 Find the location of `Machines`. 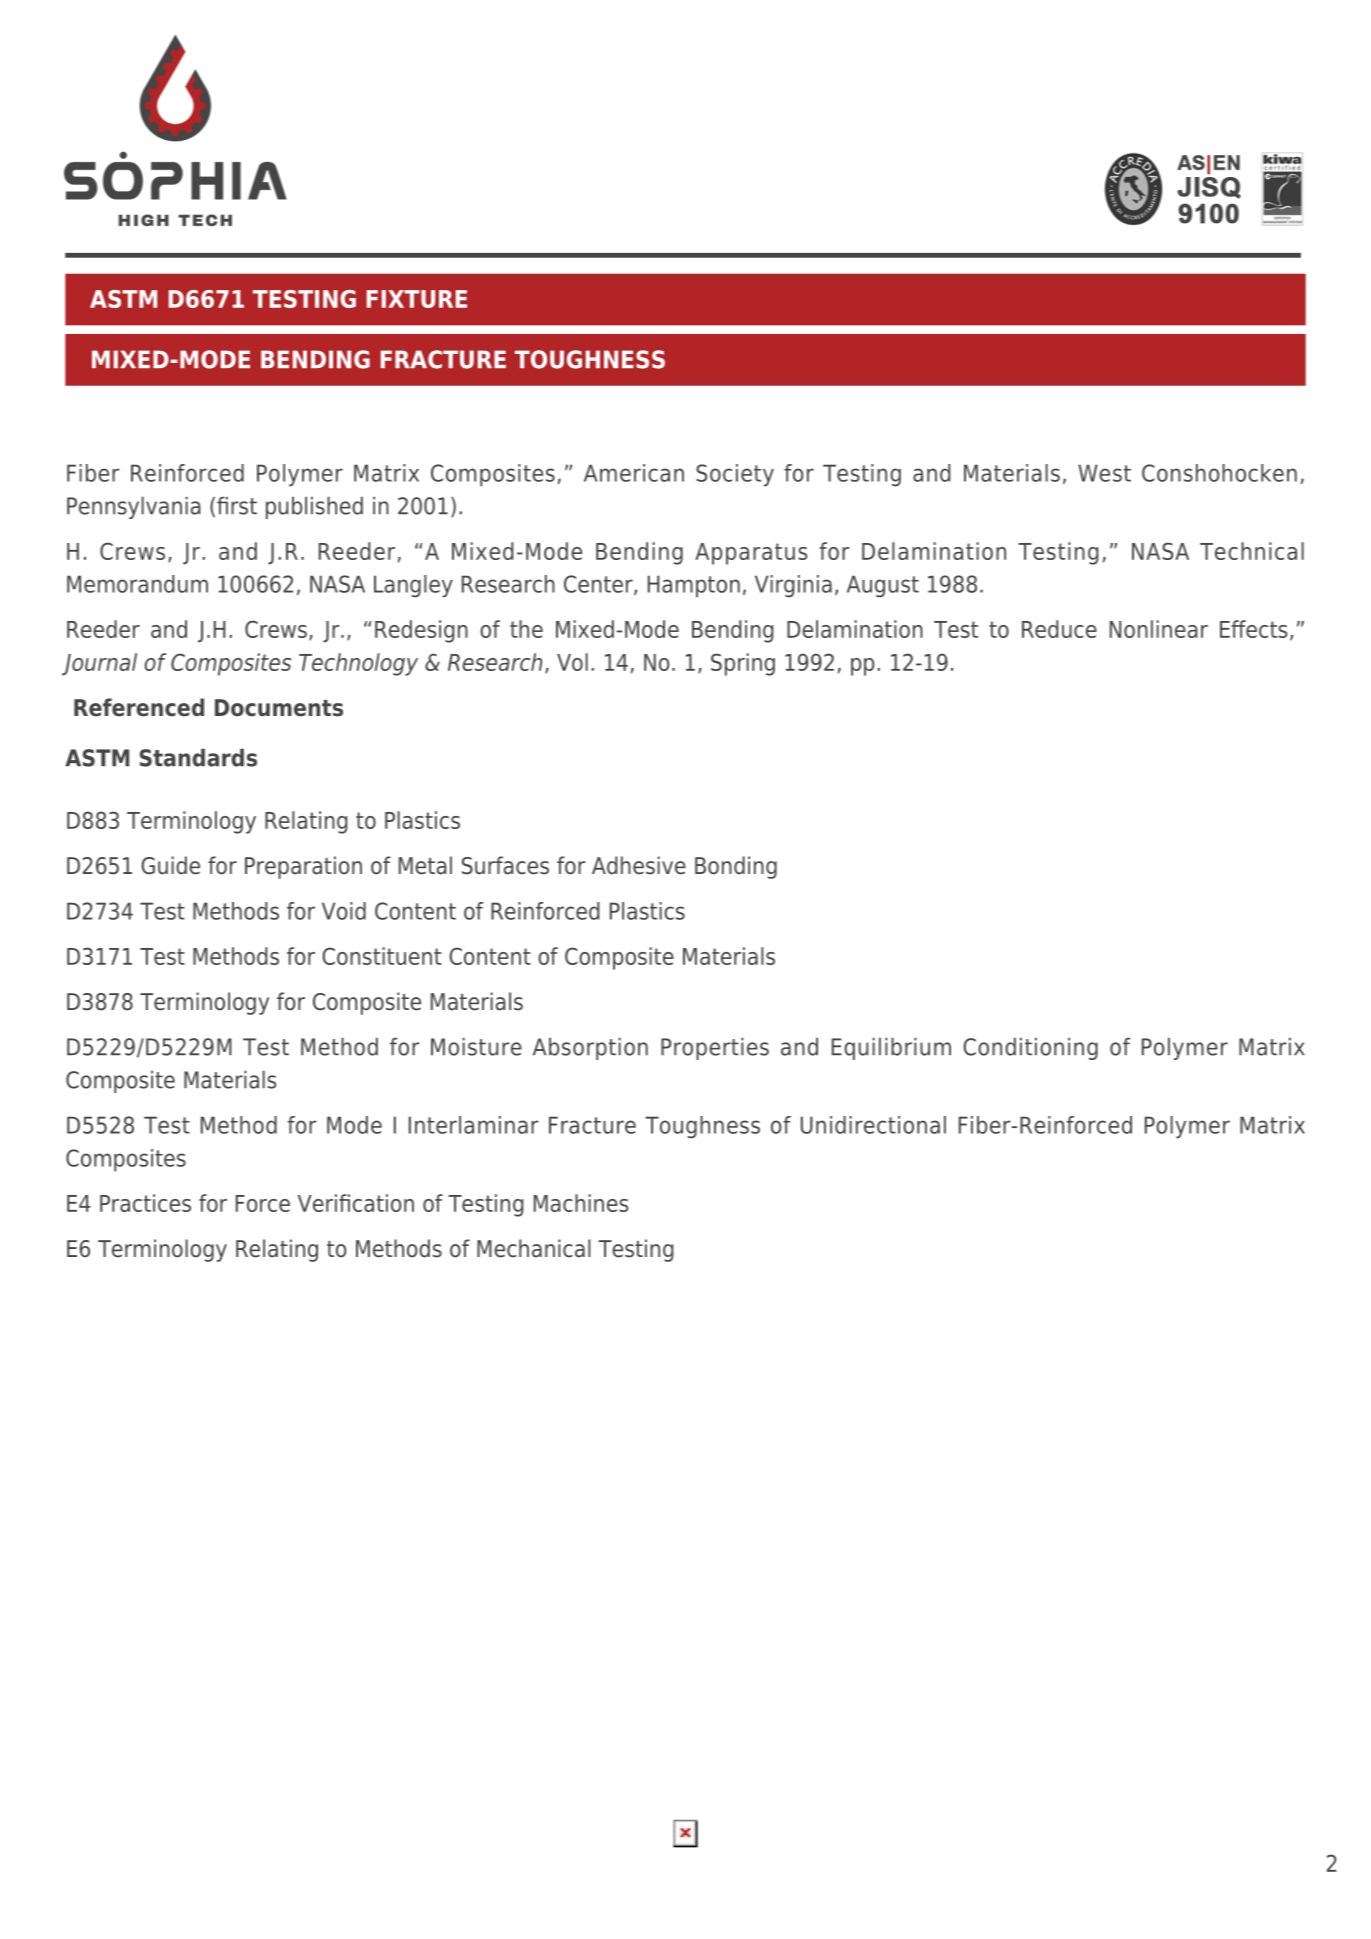

Machines is located at coordinates (581, 1203).
